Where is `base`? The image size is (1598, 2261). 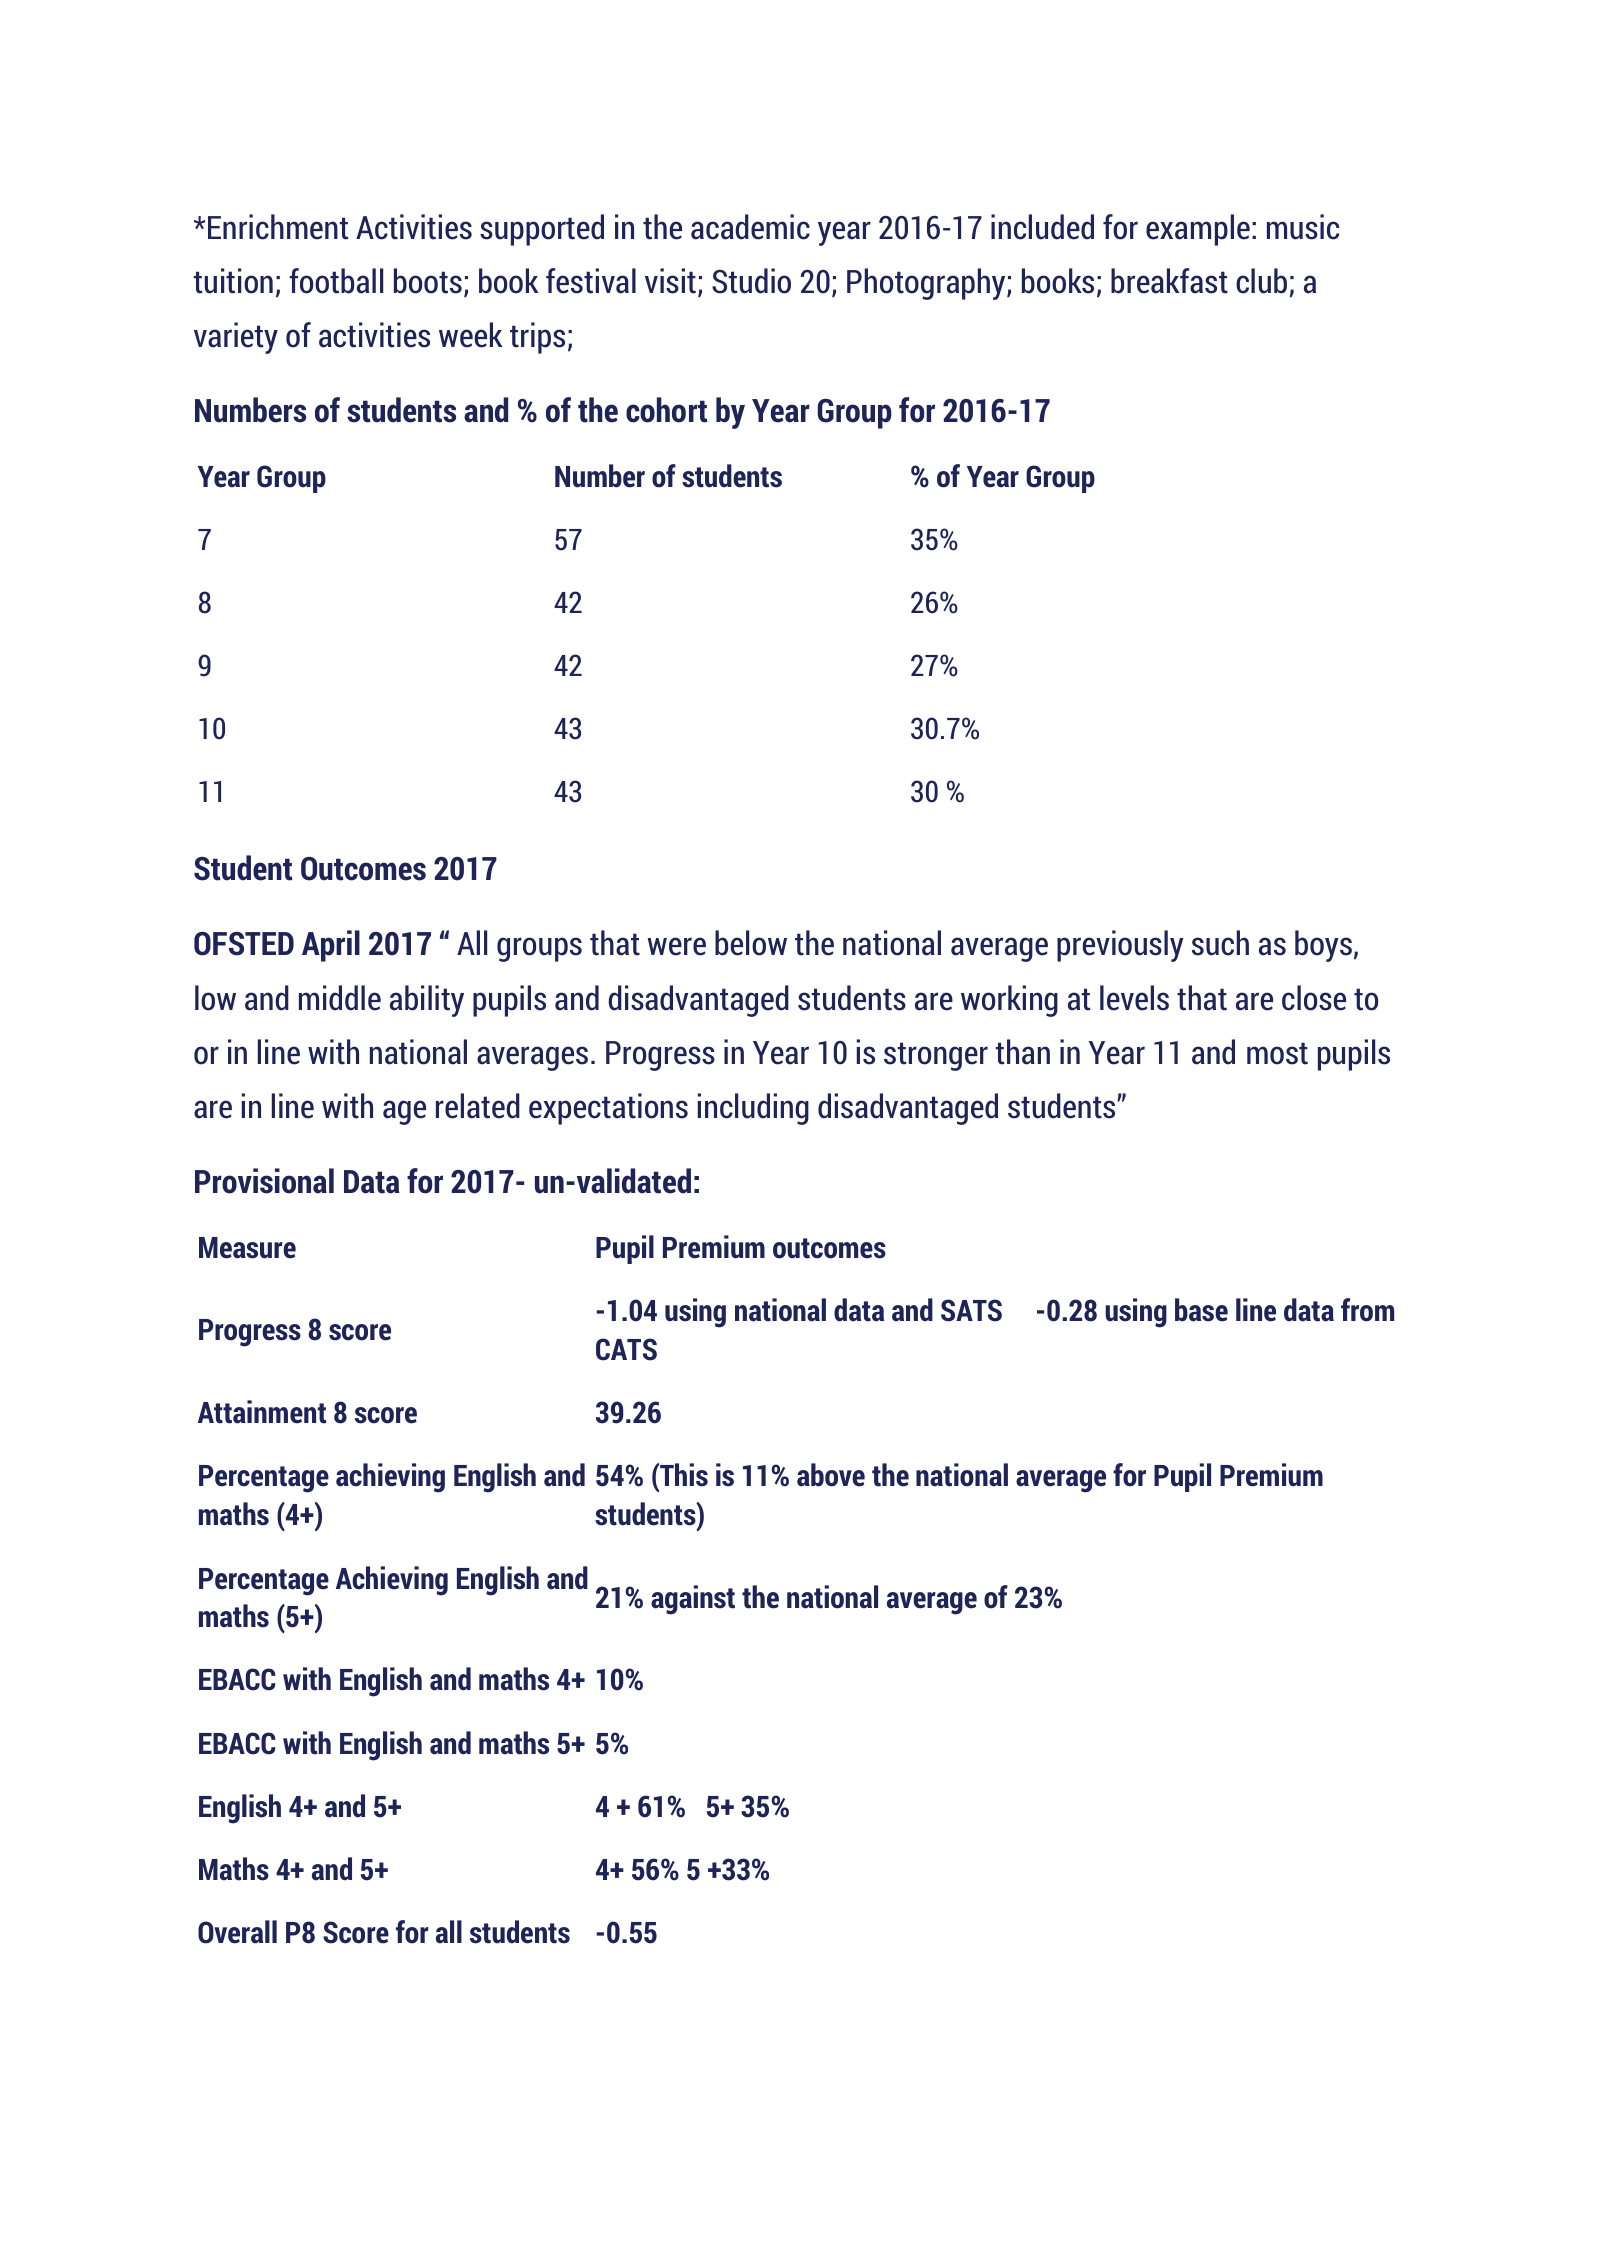 base is located at coordinates (1201, 1310).
